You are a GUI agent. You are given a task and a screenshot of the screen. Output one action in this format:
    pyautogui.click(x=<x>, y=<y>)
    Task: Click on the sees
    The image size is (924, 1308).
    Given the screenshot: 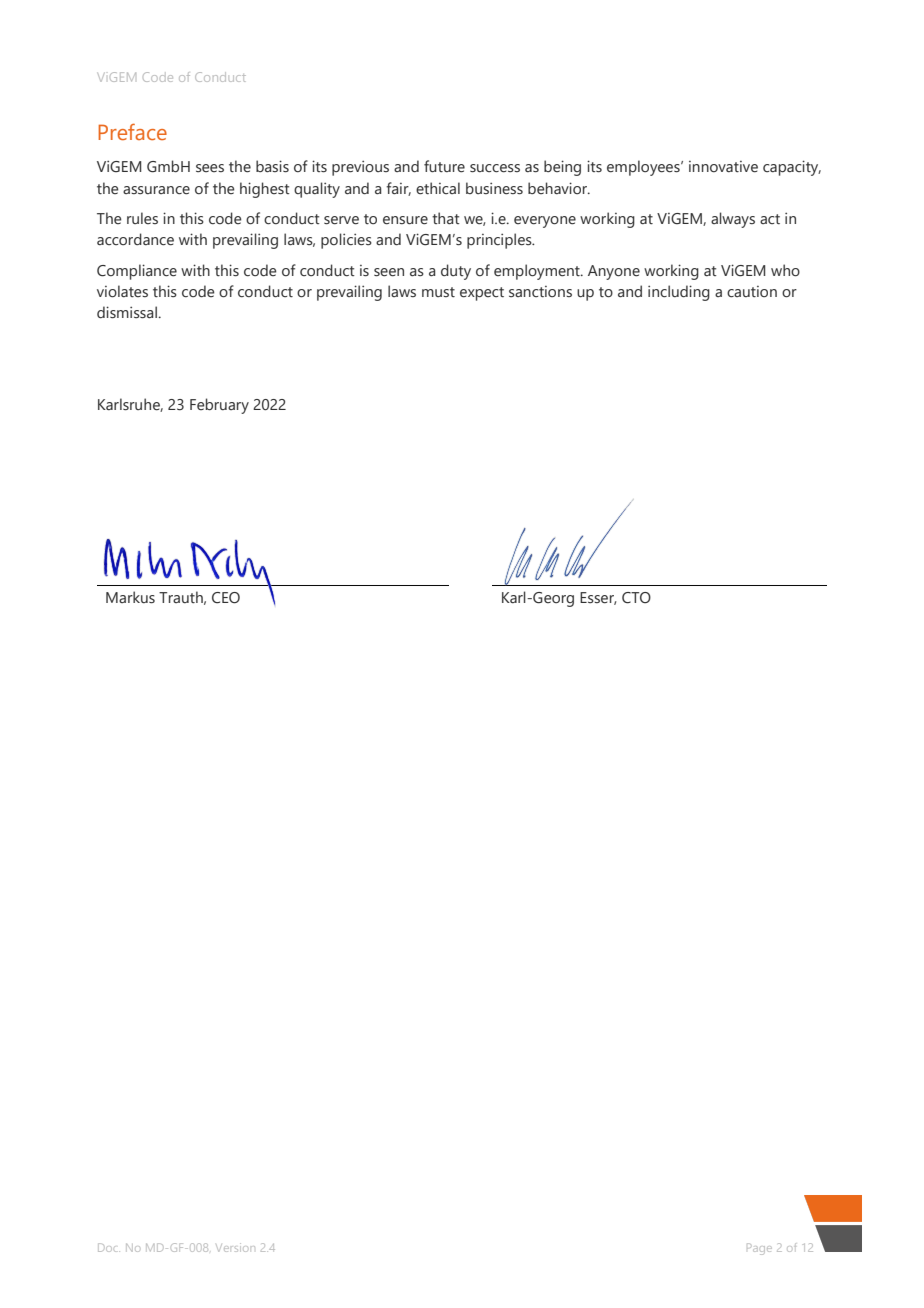 What is the action you would take?
    pyautogui.click(x=210, y=168)
